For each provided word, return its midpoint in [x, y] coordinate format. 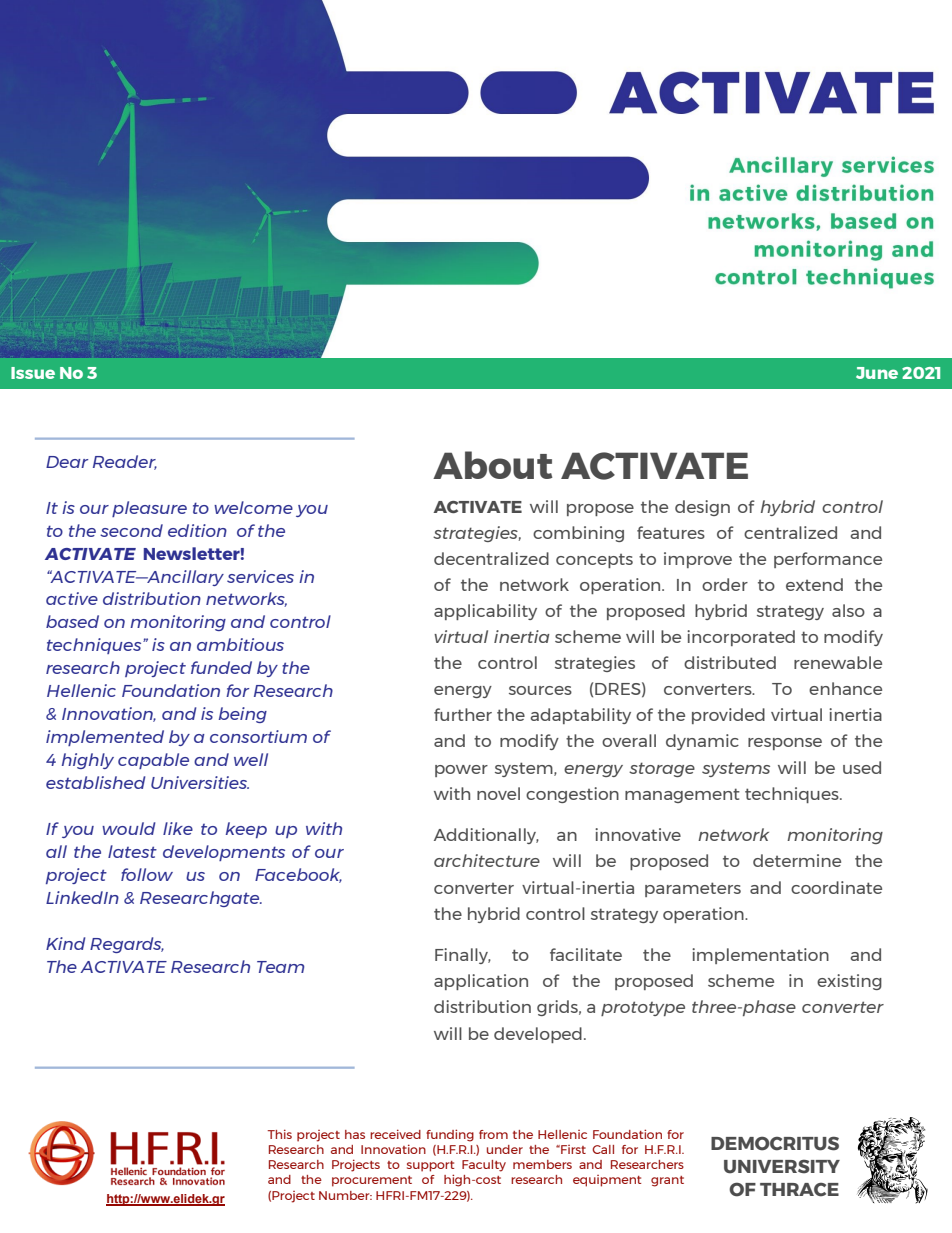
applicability [485, 612]
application [481, 982]
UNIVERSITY [782, 1166]
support [430, 1166]
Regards [127, 945]
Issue [33, 373]
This [280, 1134]
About [493, 465]
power [461, 771]
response [785, 744]
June [877, 373]
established [95, 782]
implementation [760, 956]
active [72, 598]
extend [814, 584]
